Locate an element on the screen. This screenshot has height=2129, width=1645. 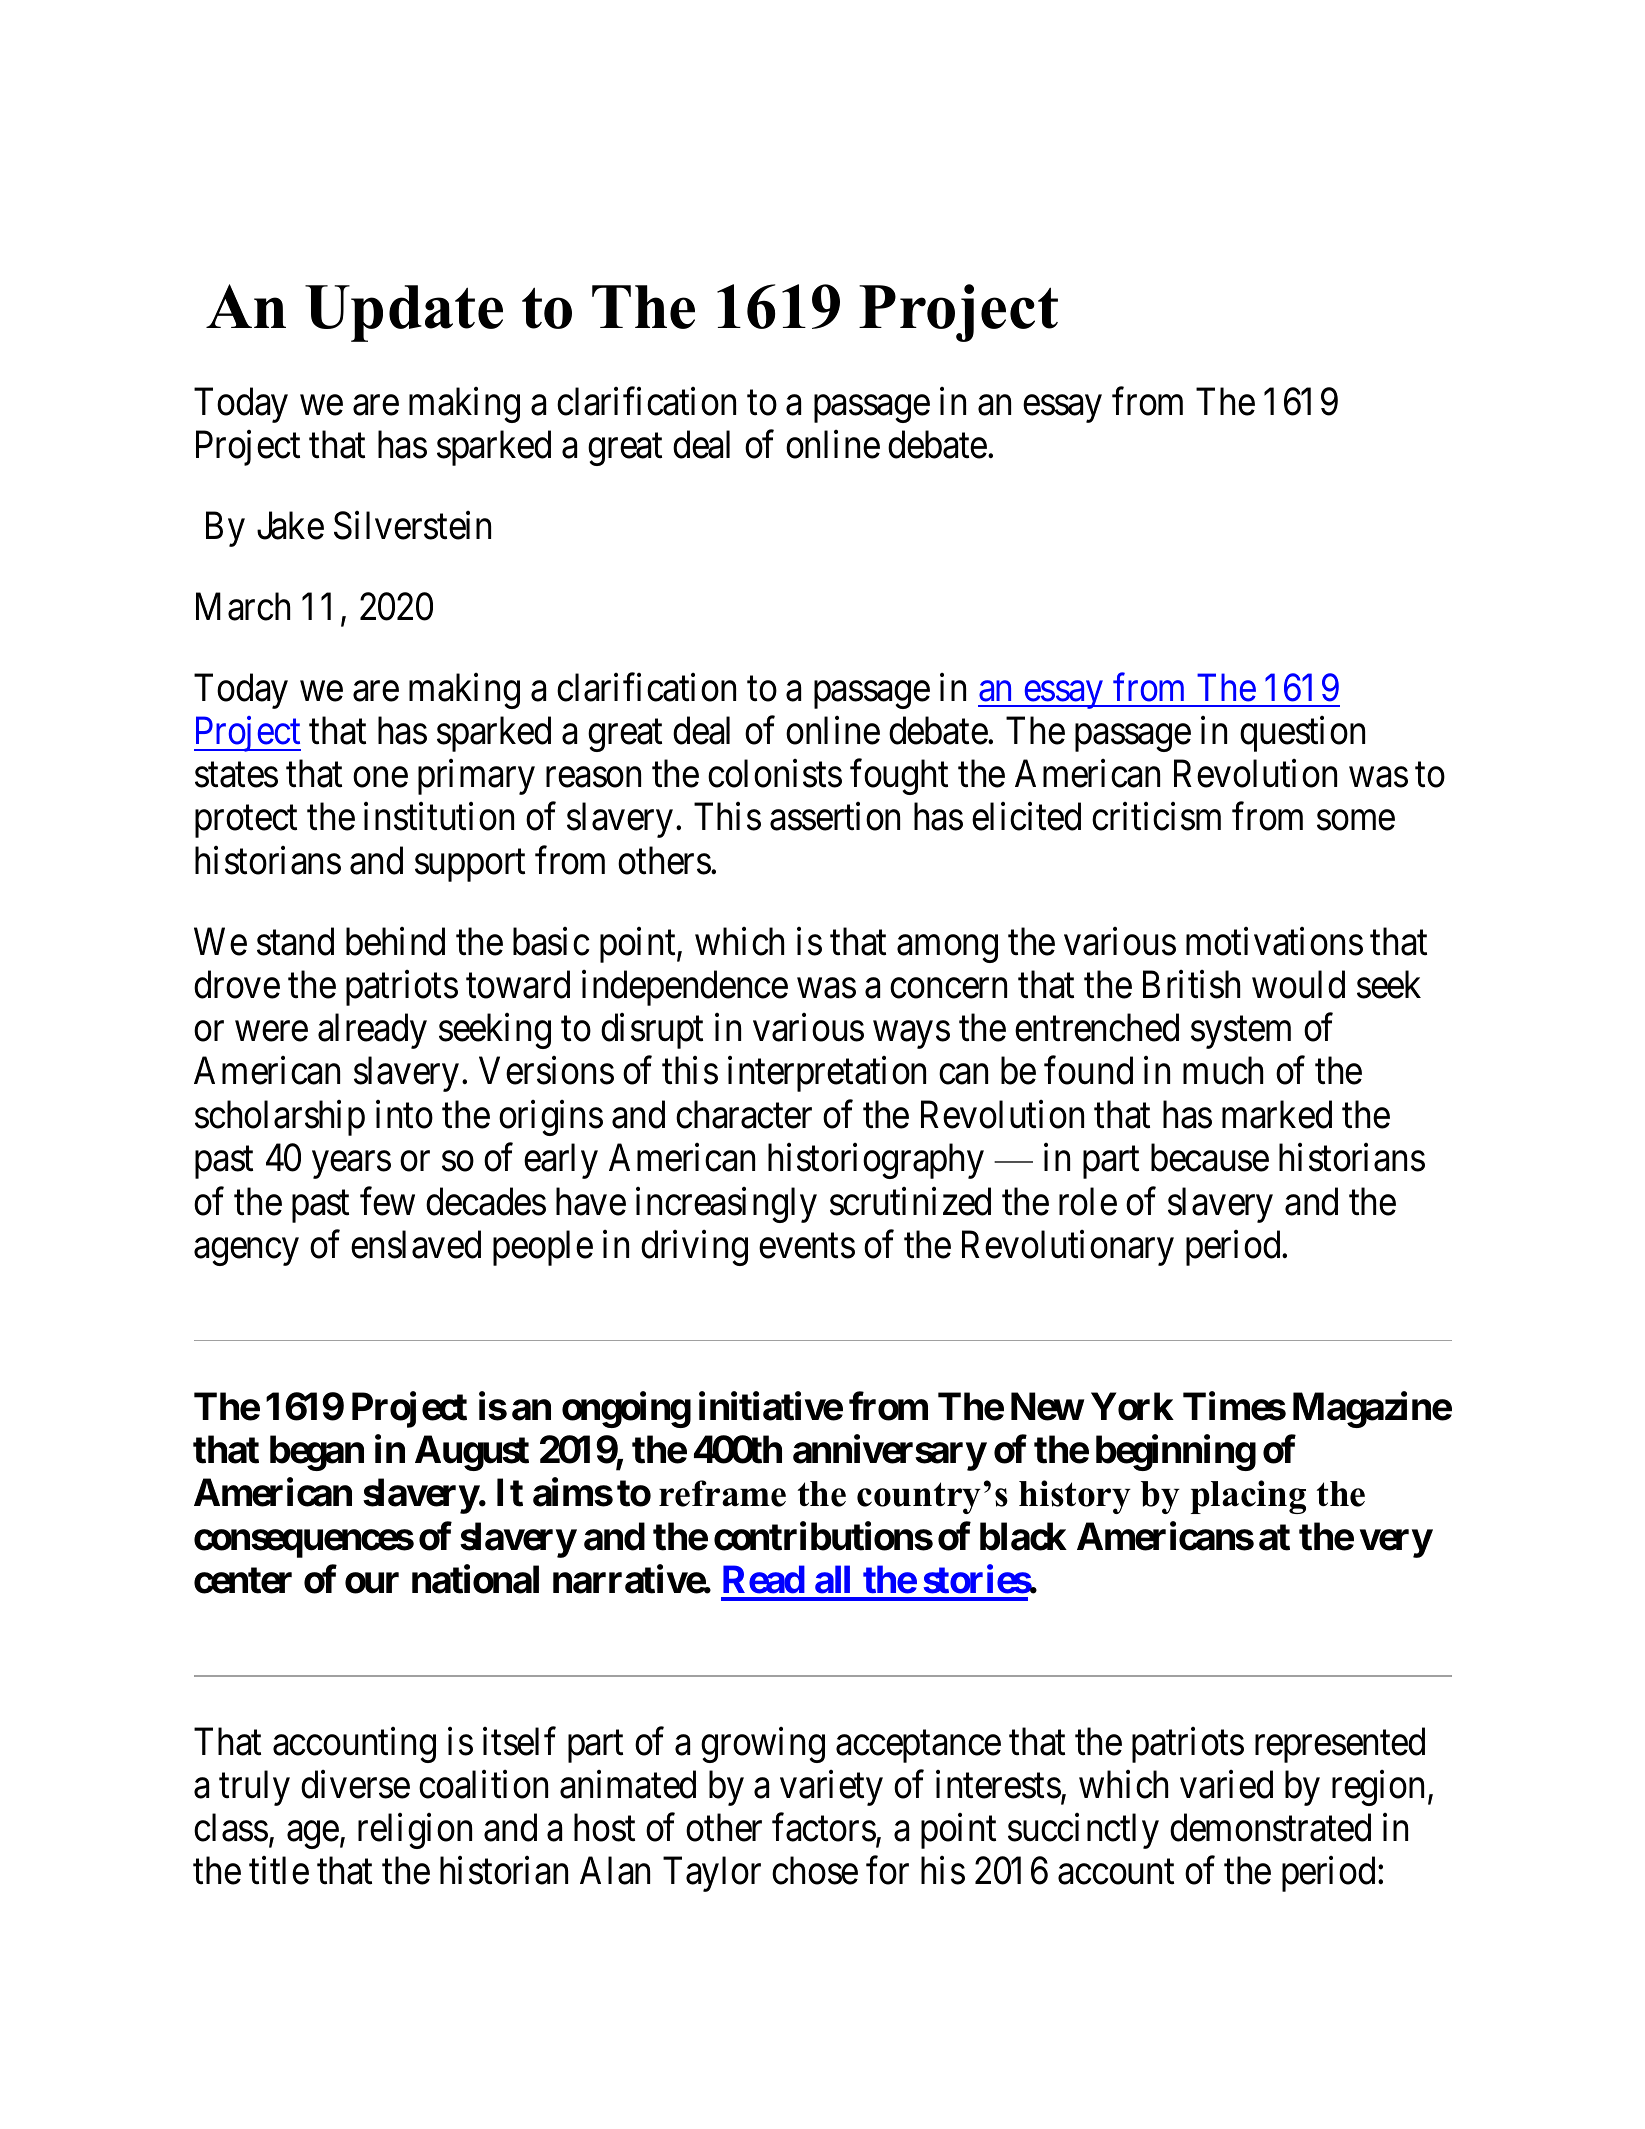
Update is located at coordinates (404, 313).
